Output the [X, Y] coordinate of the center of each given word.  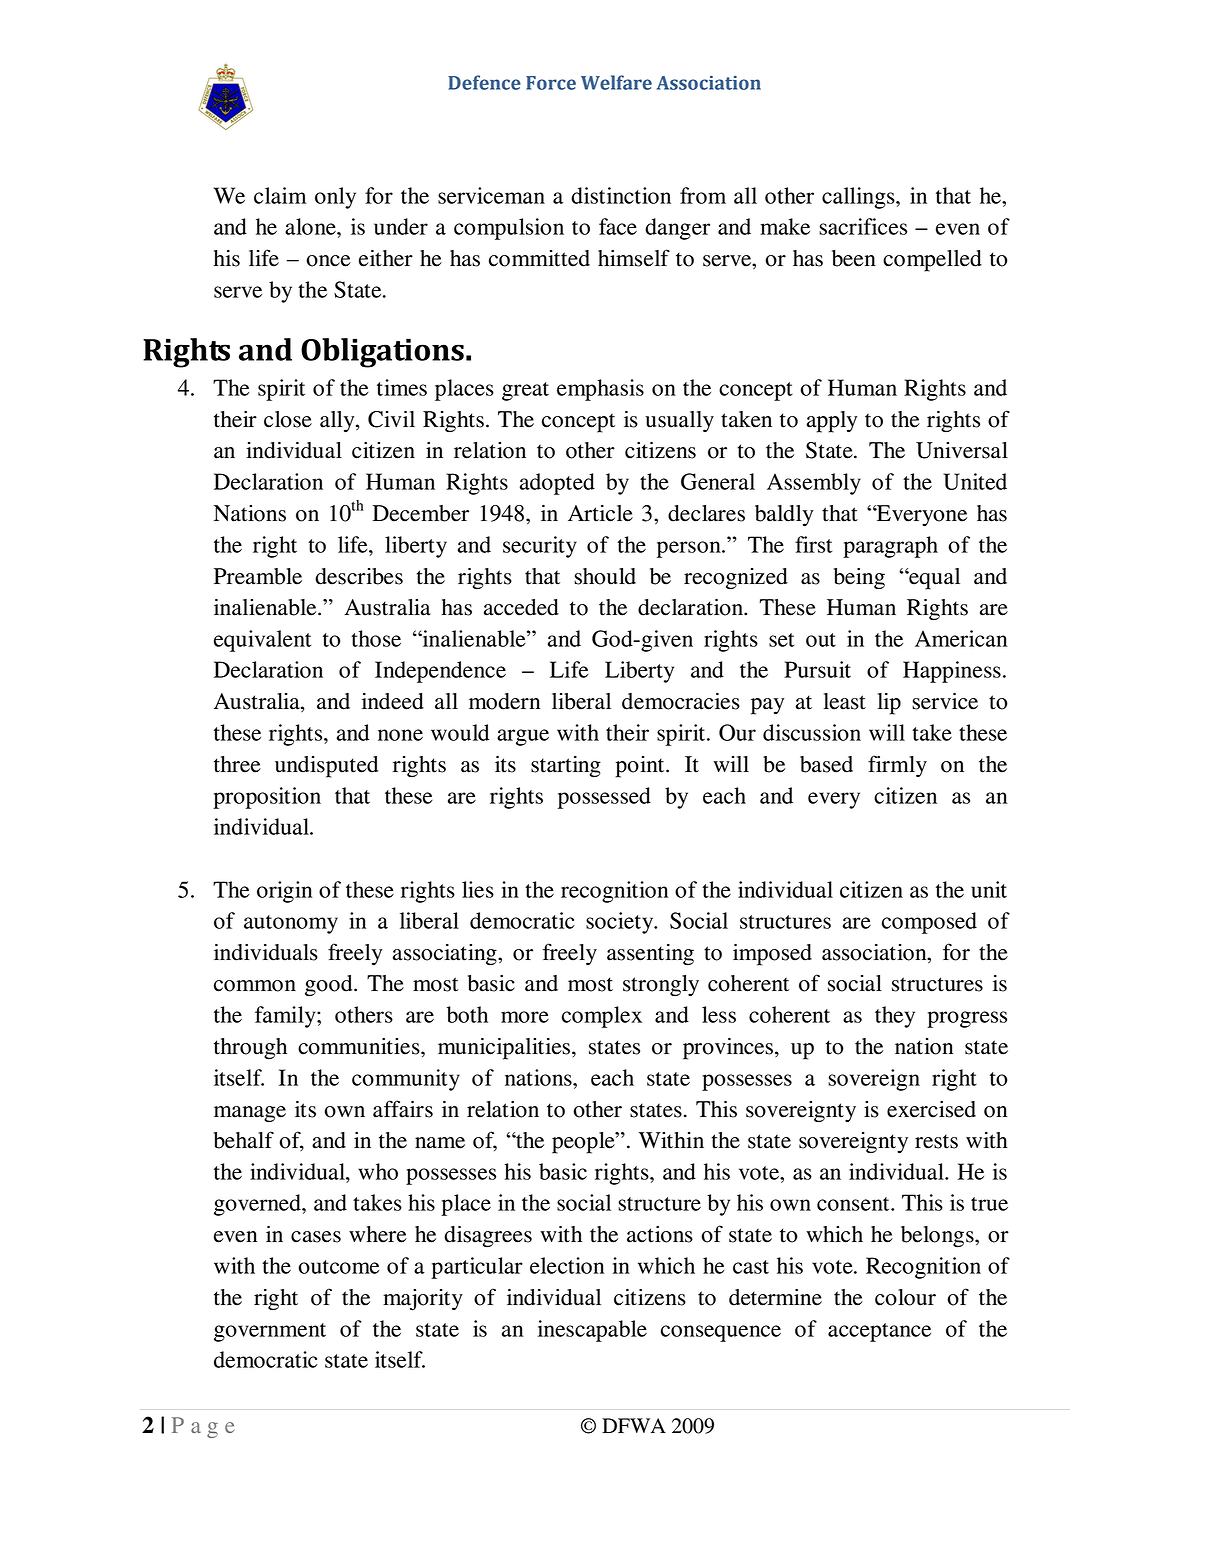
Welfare [616, 82]
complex [602, 1017]
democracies [681, 701]
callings [859, 198]
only [335, 198]
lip [889, 704]
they [895, 1017]
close [288, 419]
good [330, 986]
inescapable [592, 1331]
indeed [393, 701]
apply [832, 422]
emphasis [600, 390]
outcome [339, 1267]
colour [905, 1297]
